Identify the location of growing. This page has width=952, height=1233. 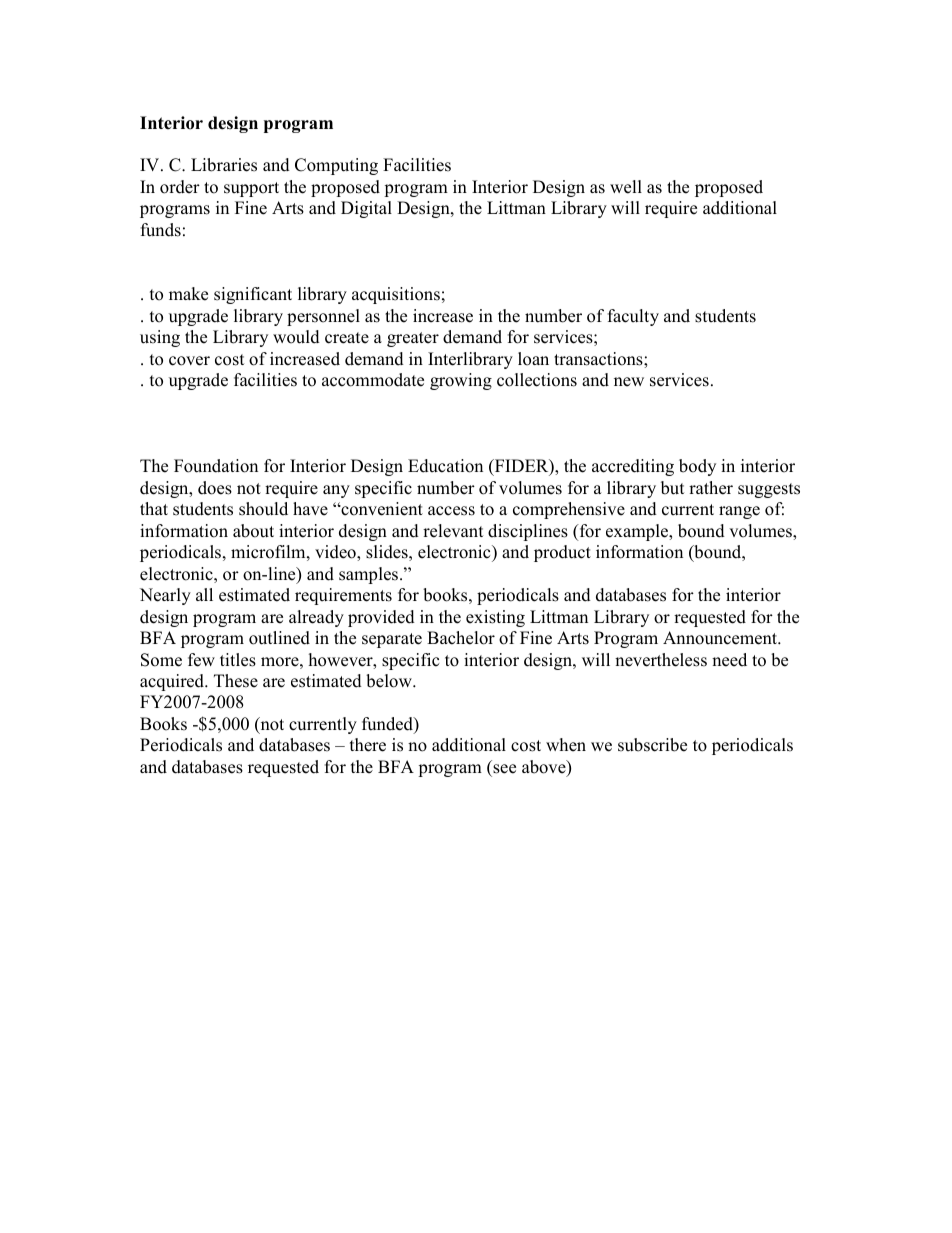
(461, 381).
